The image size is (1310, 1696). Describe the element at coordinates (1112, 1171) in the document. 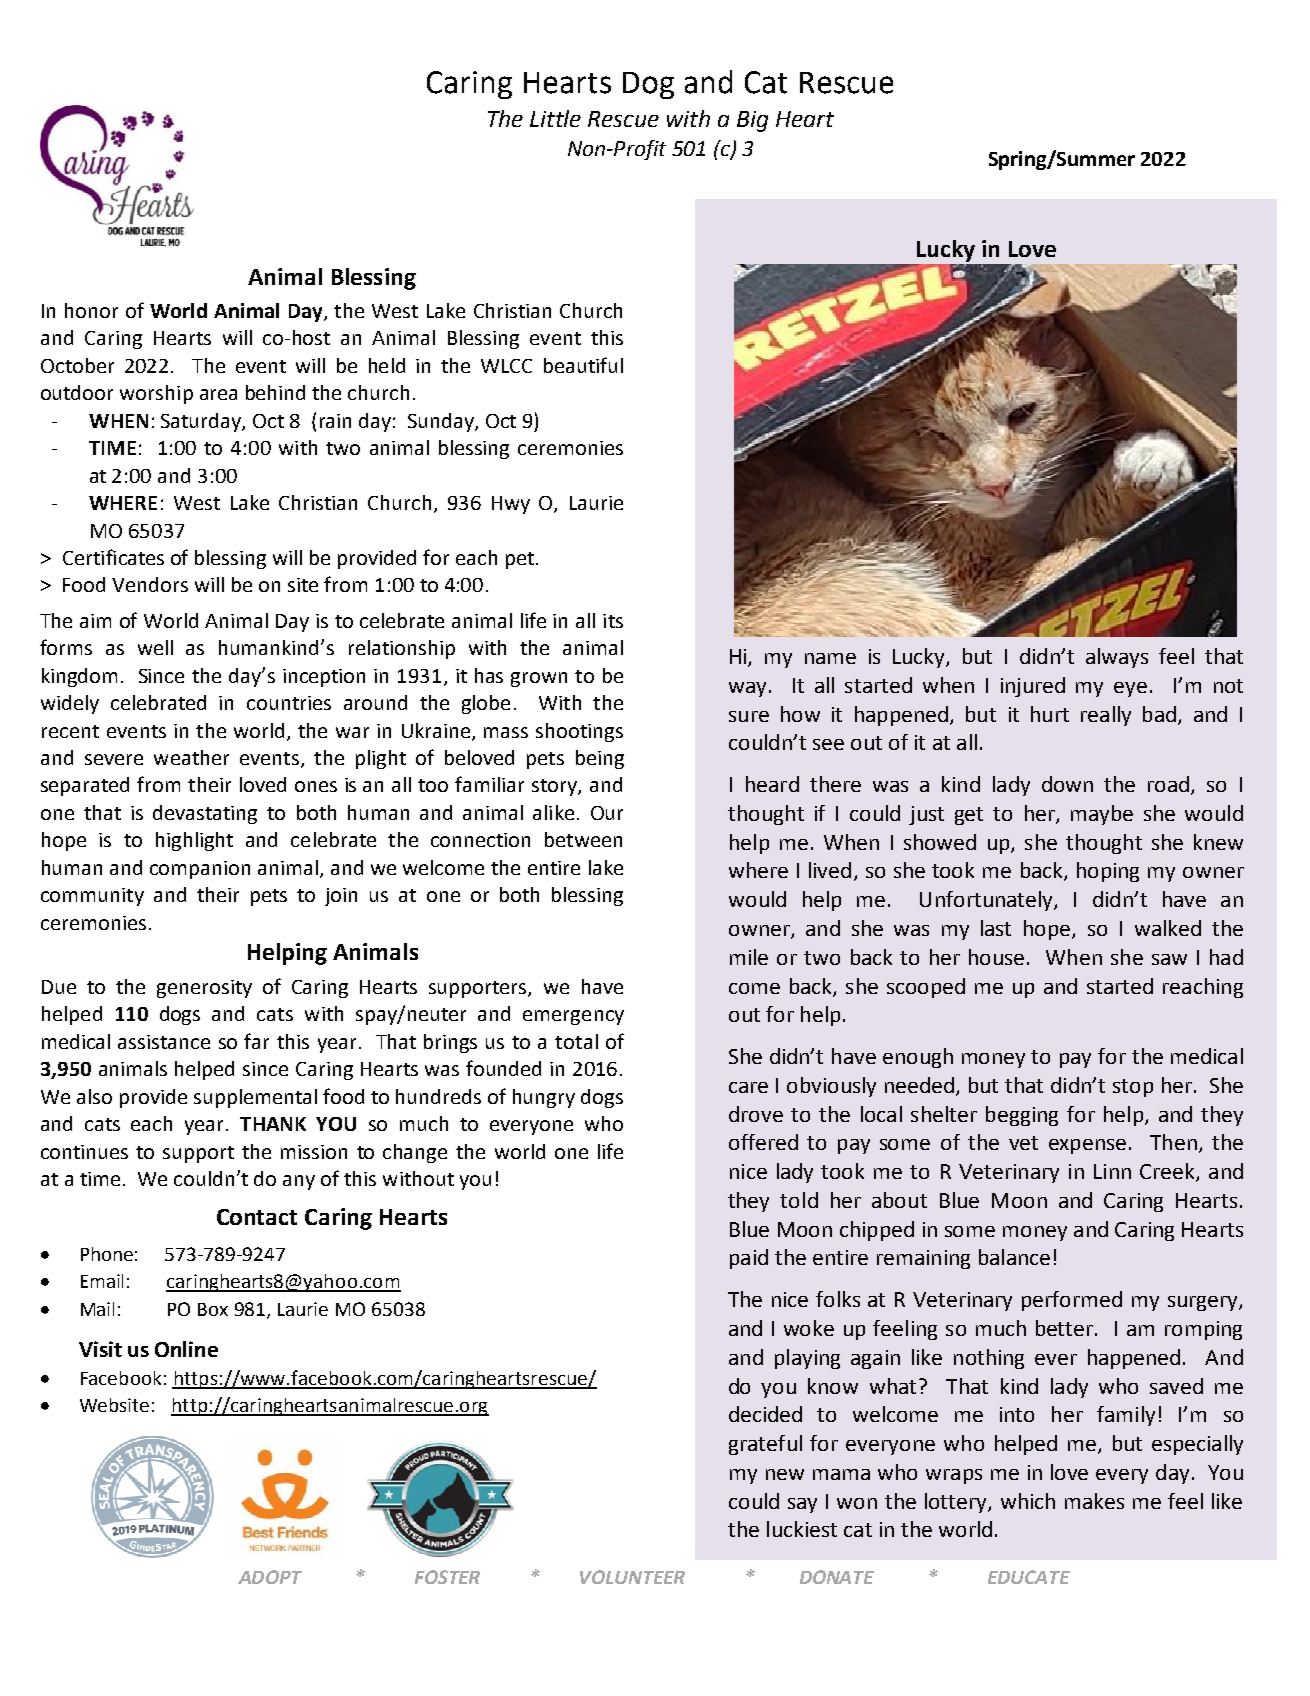

I see `Linn` at that location.
